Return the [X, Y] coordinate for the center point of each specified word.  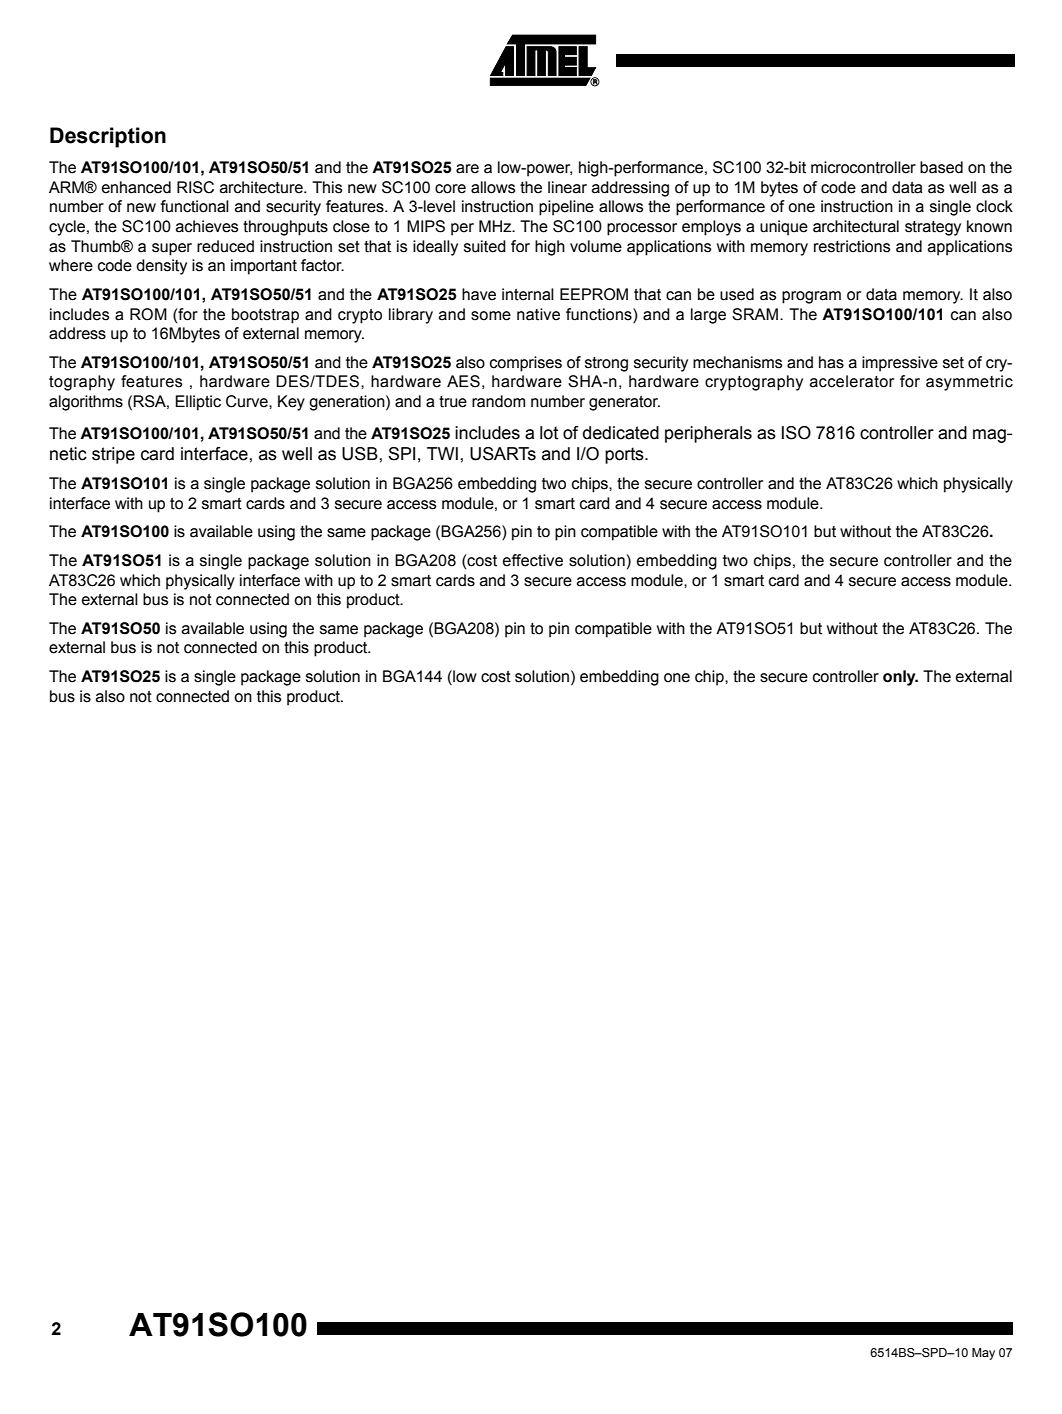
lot [549, 433]
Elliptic [198, 403]
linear [567, 187]
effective [533, 560]
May [983, 1354]
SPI [401, 454]
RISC [195, 187]
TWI [442, 453]
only [900, 678]
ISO [796, 433]
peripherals [708, 434]
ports [625, 455]
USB [361, 454]
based [941, 167]
